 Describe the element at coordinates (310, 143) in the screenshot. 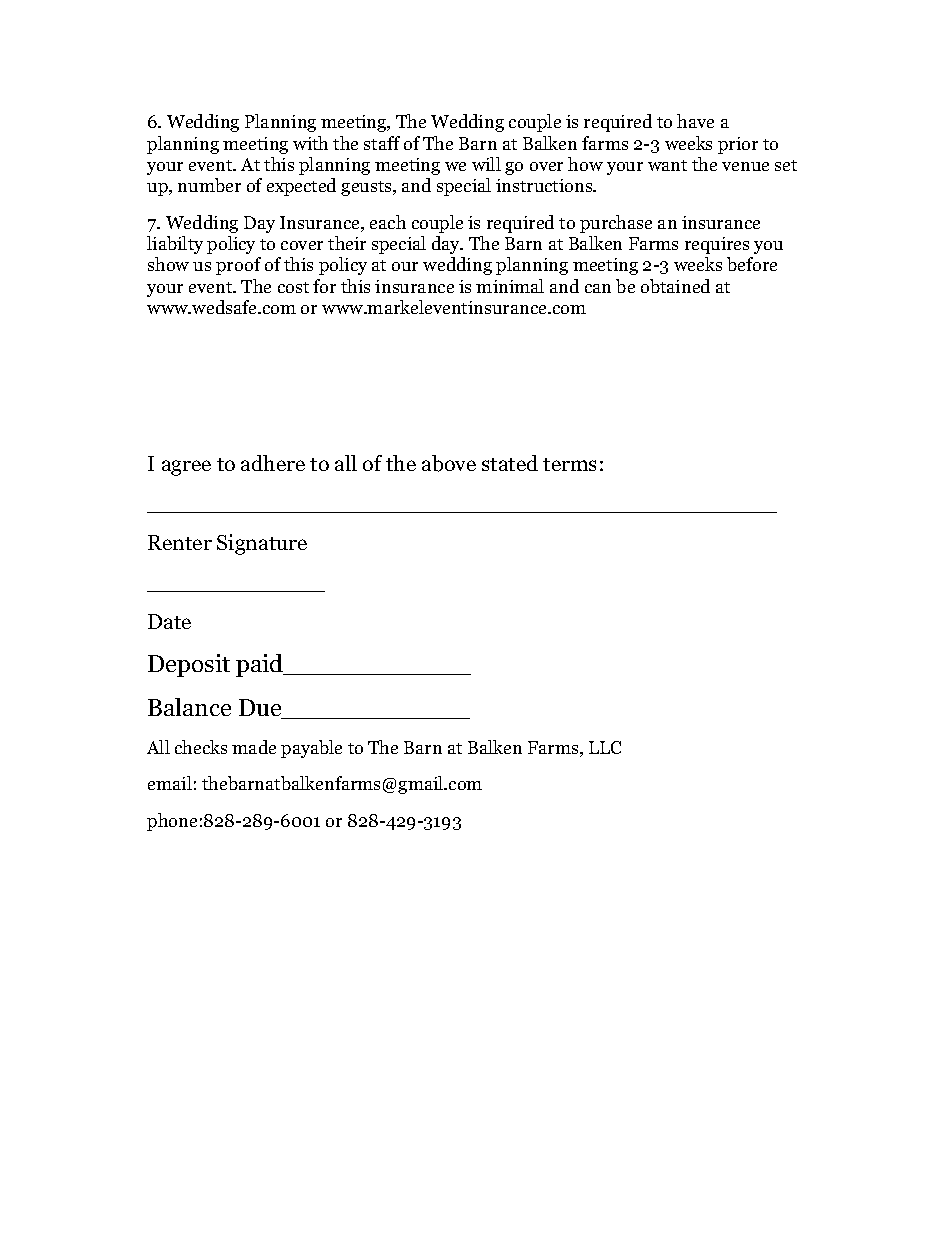

I see `with` at that location.
